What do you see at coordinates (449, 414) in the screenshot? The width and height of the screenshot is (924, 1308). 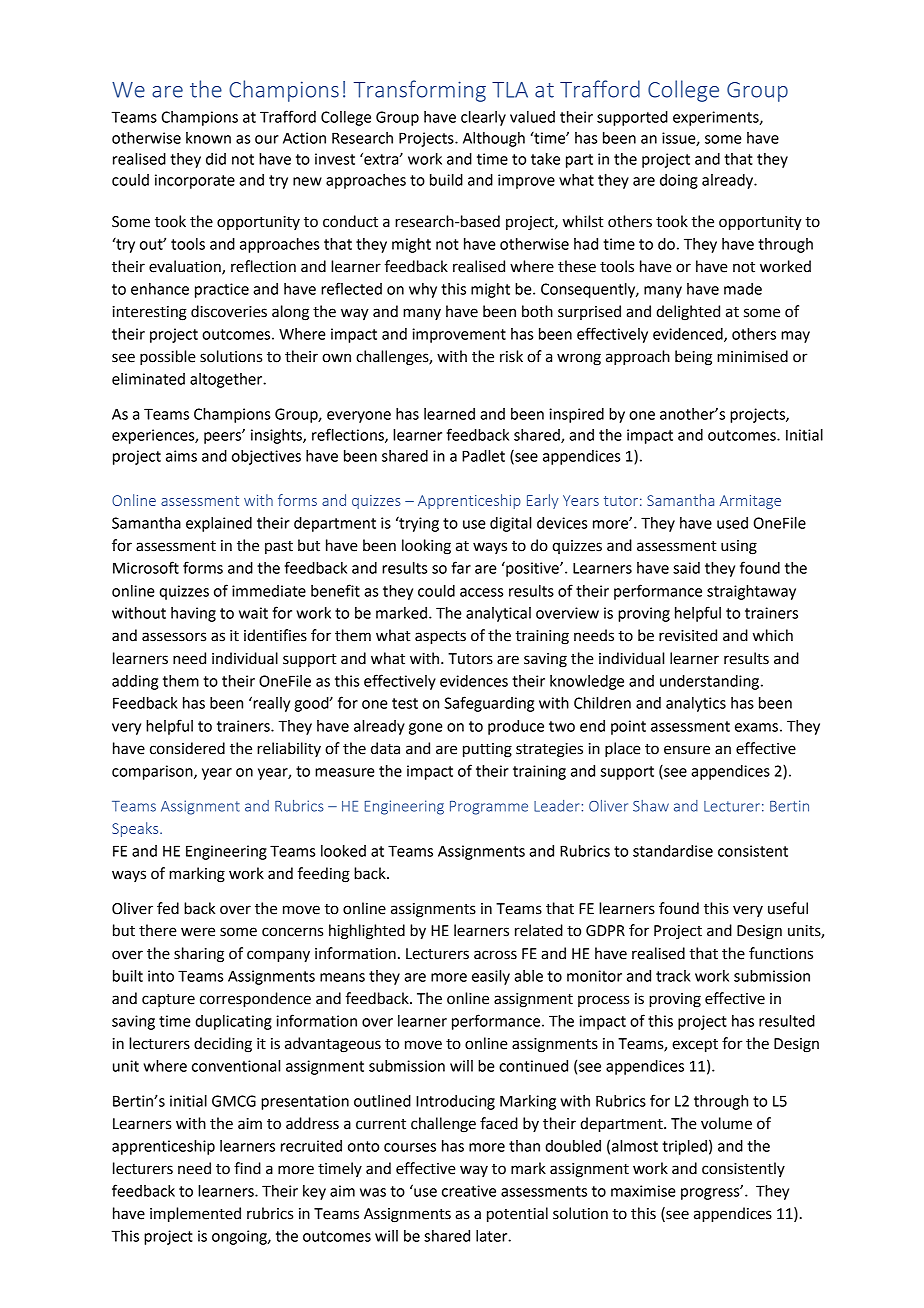 I see `learned` at bounding box center [449, 414].
